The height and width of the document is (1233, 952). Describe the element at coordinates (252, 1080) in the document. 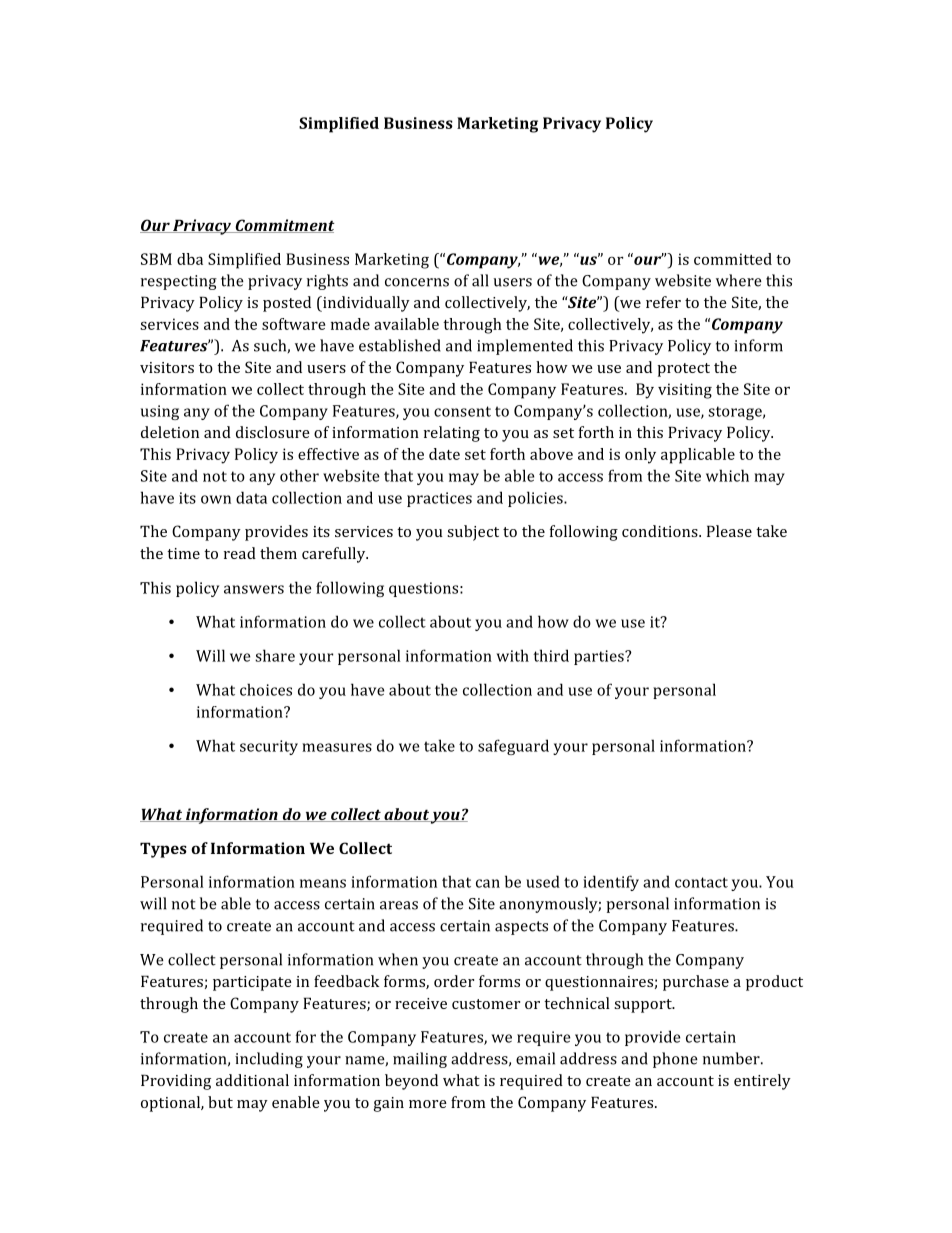

I see `additional` at that location.
